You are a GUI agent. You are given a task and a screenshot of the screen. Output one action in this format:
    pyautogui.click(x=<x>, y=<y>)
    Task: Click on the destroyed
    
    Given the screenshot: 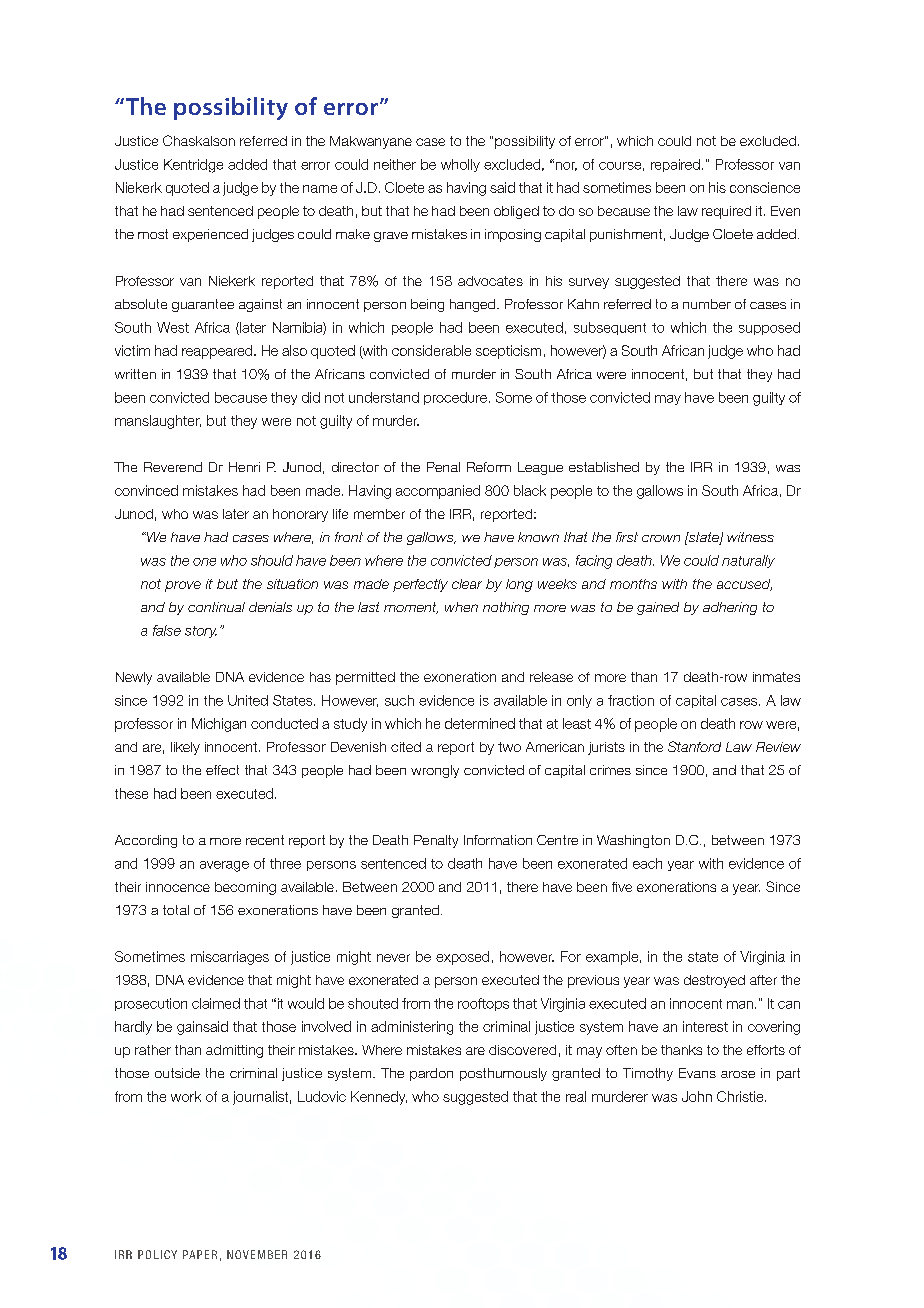 What is the action you would take?
    pyautogui.click(x=714, y=981)
